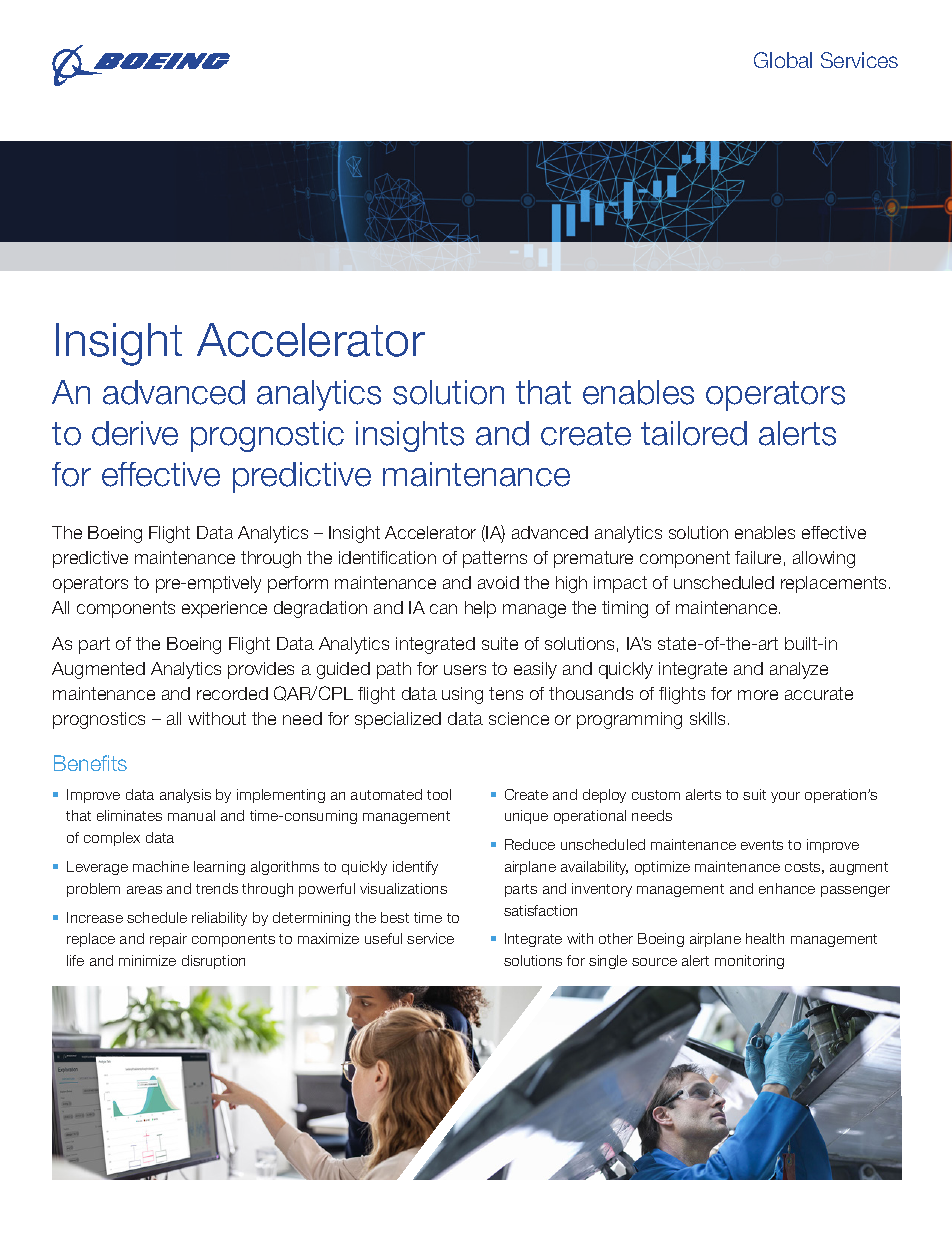  I want to click on tailored, so click(694, 433).
